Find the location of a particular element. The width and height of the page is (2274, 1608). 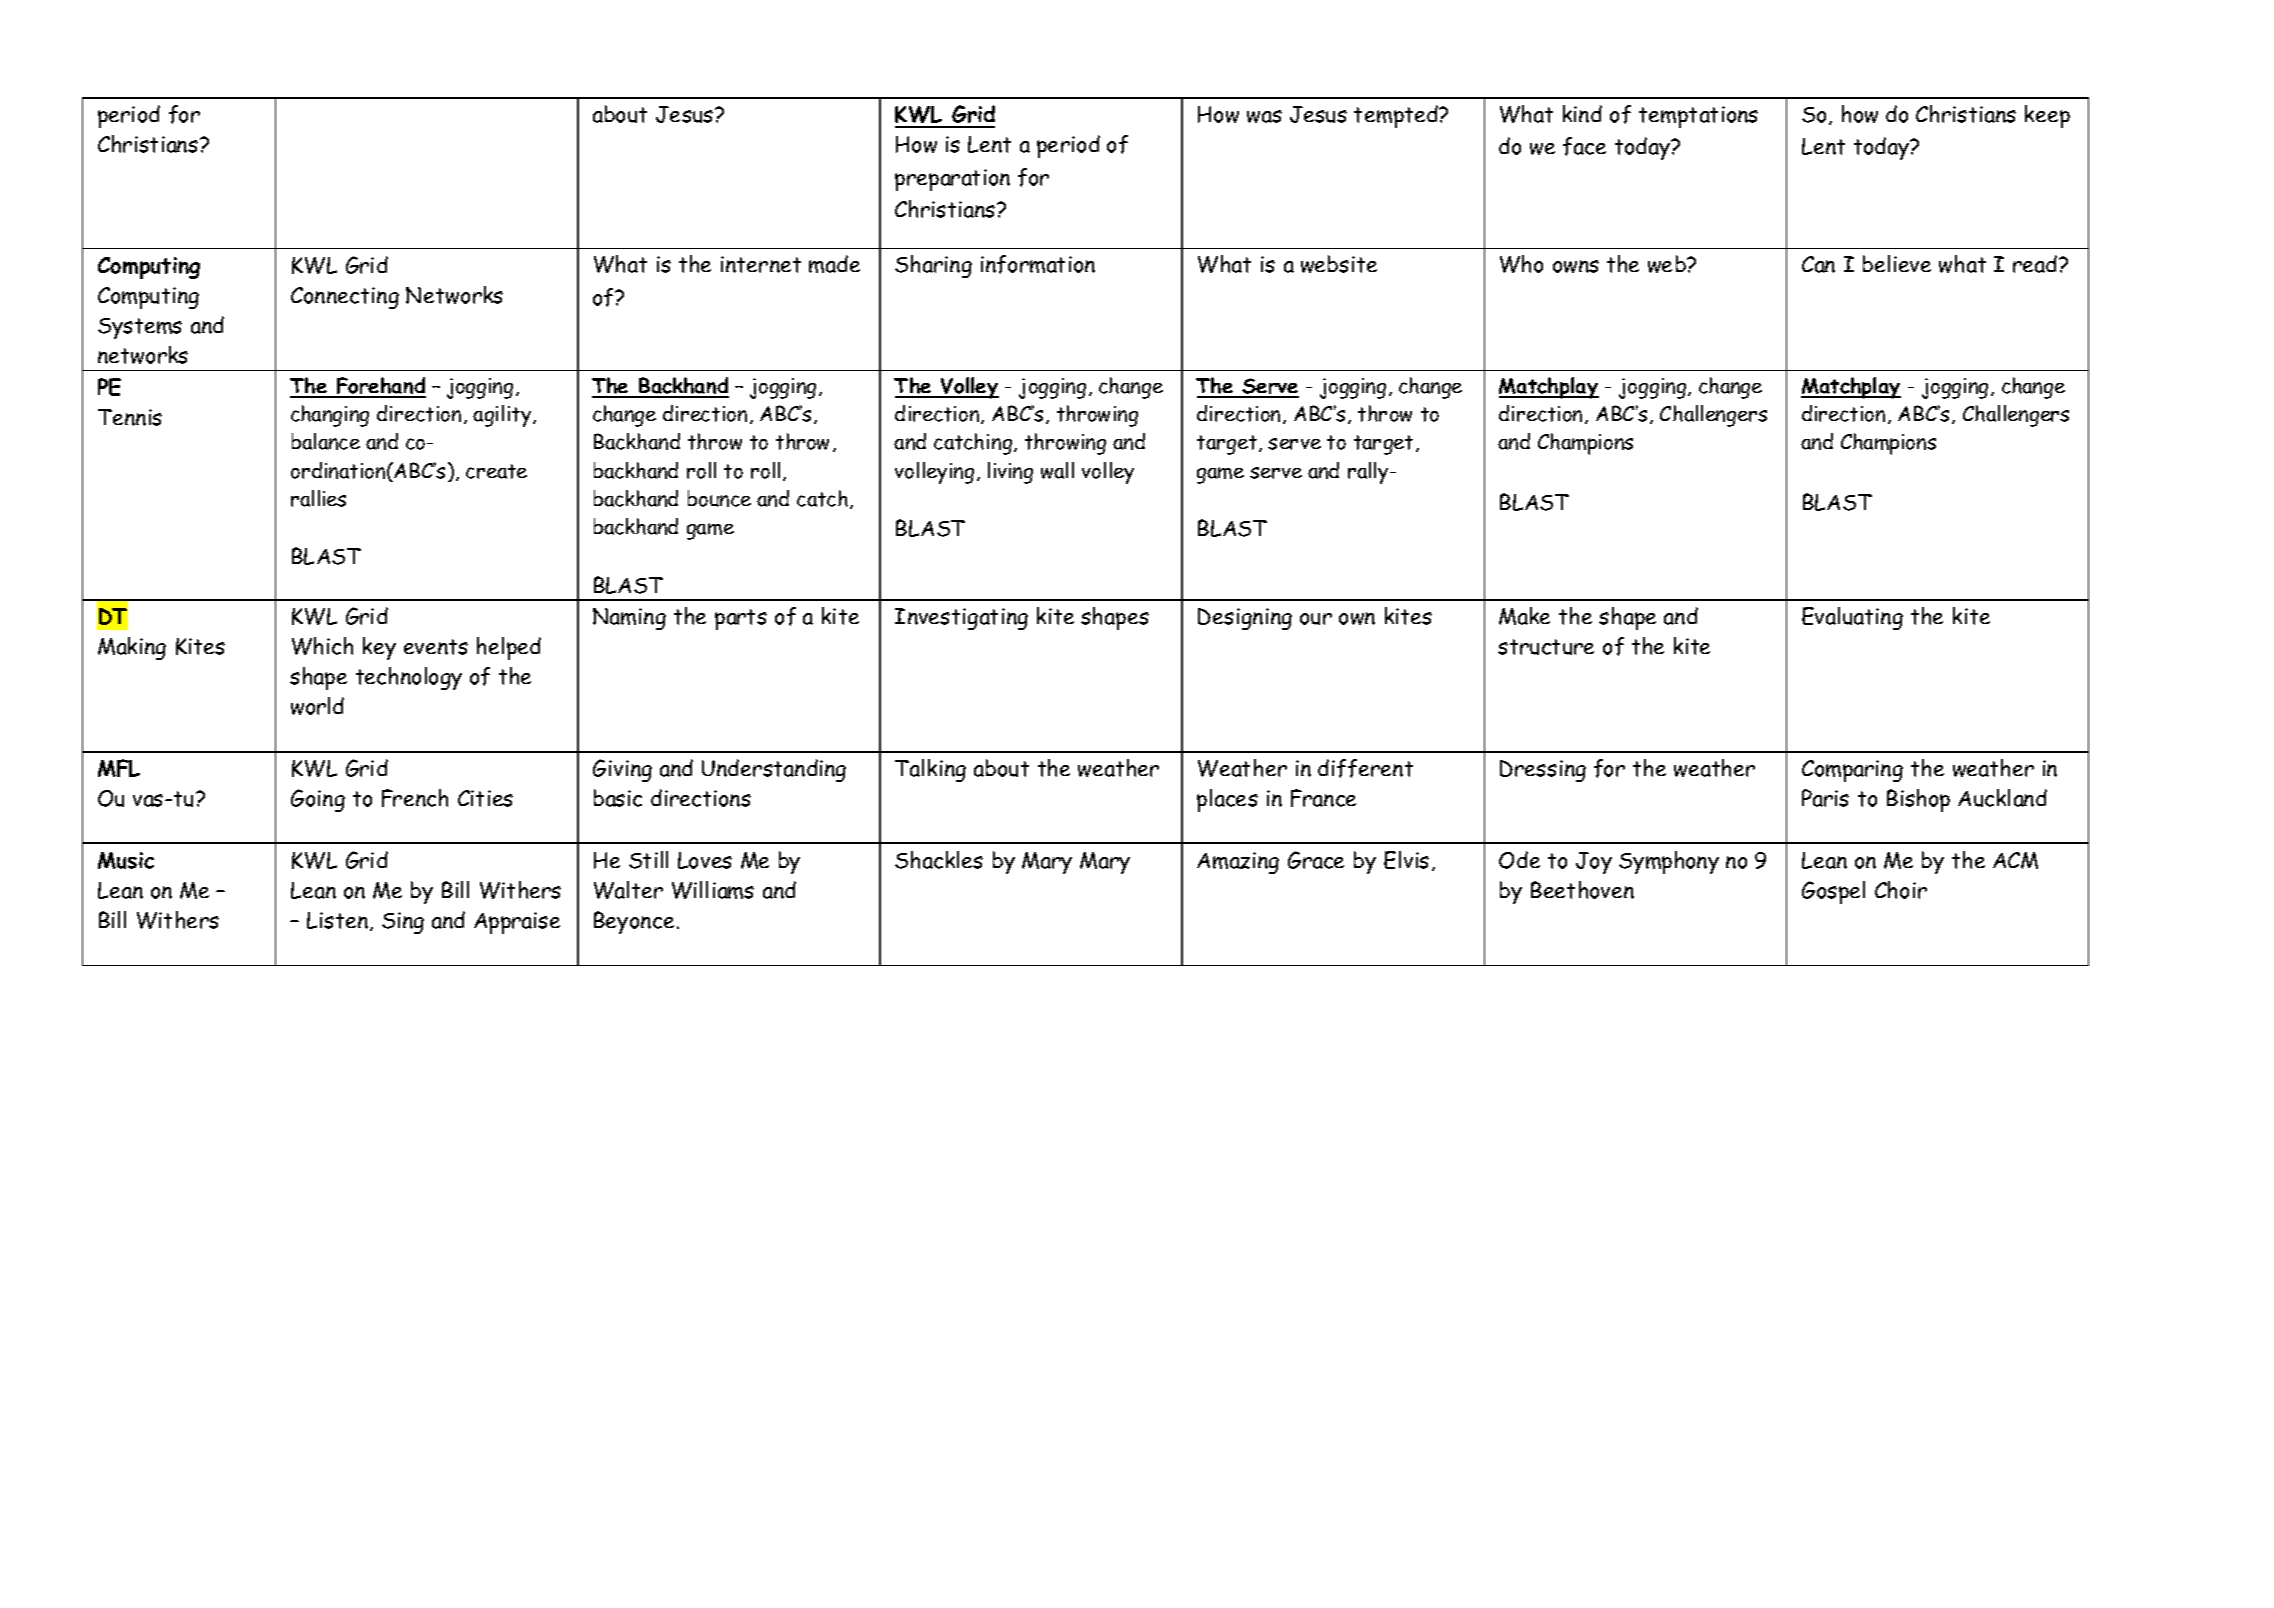

preparation is located at coordinates (952, 180).
